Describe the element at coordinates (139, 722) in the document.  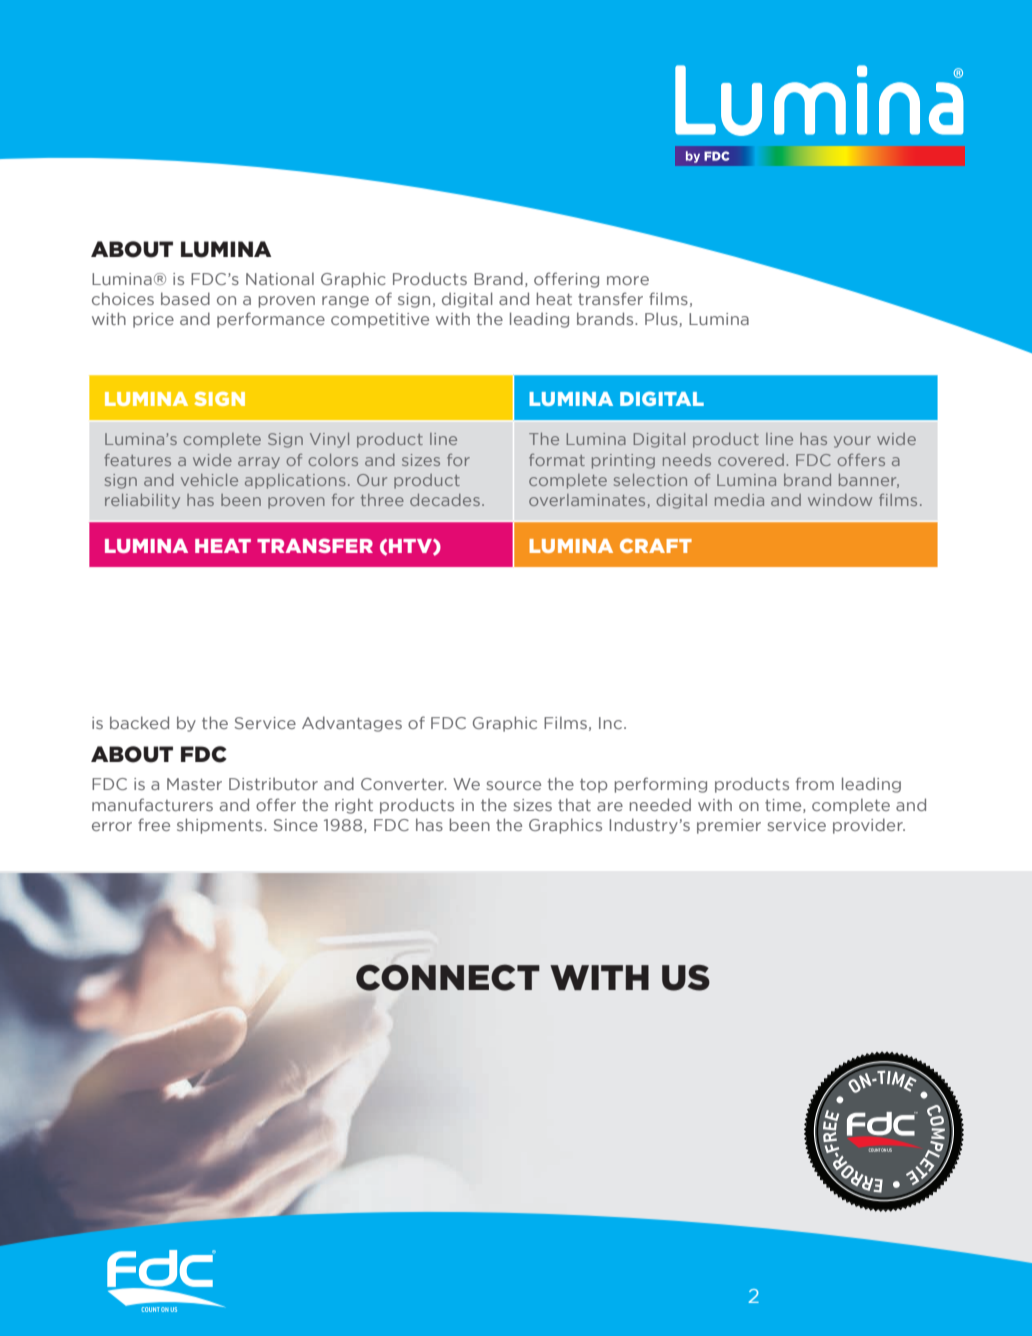
I see `backed` at that location.
